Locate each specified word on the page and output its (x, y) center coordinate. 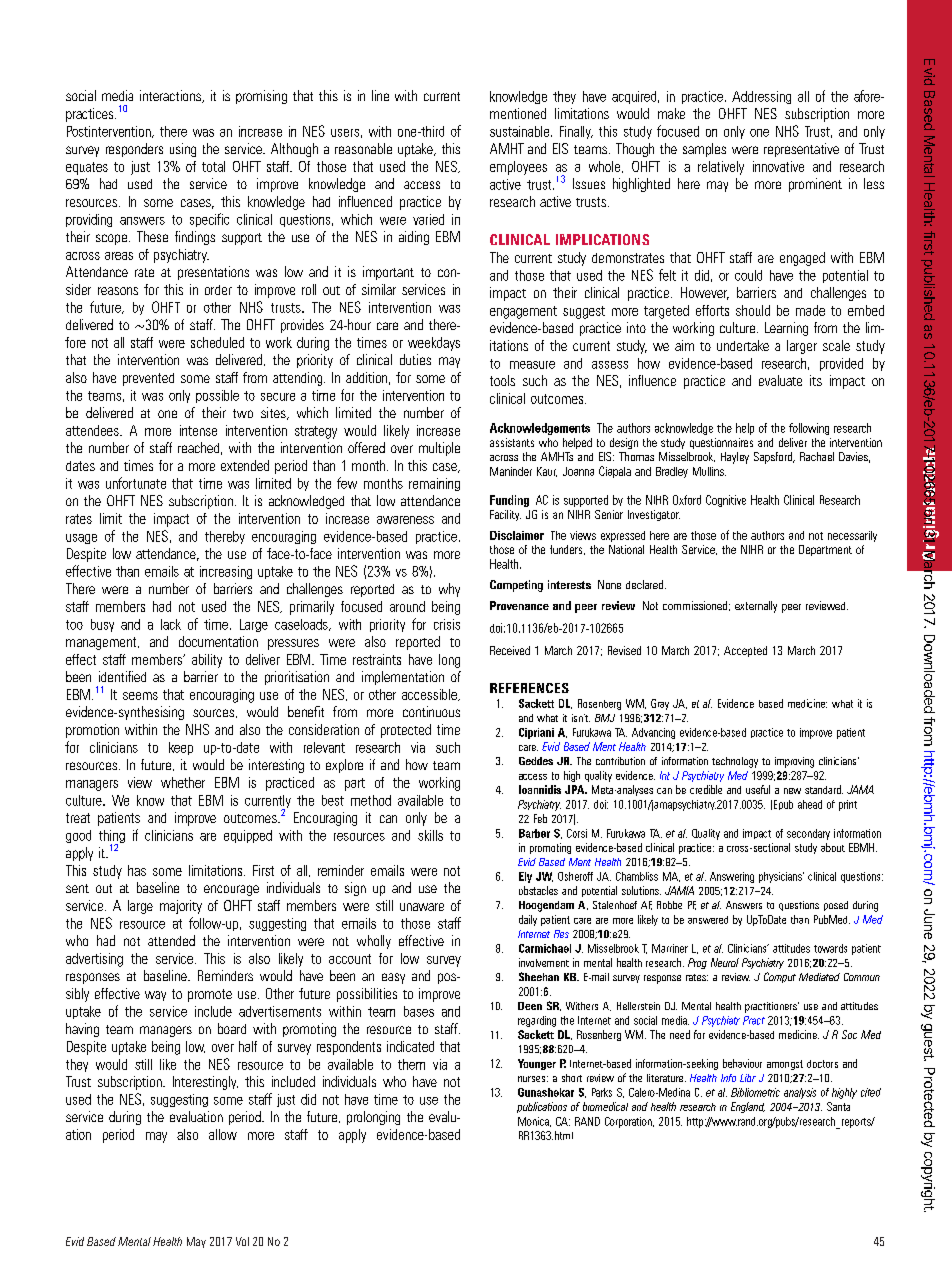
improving (794, 762)
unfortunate (136, 483)
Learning (786, 329)
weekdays (434, 344)
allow (223, 1134)
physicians (781, 877)
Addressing (761, 97)
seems (140, 696)
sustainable (521, 131)
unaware (422, 907)
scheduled (217, 342)
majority (181, 907)
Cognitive (726, 501)
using (183, 150)
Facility (505, 515)
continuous (431, 711)
